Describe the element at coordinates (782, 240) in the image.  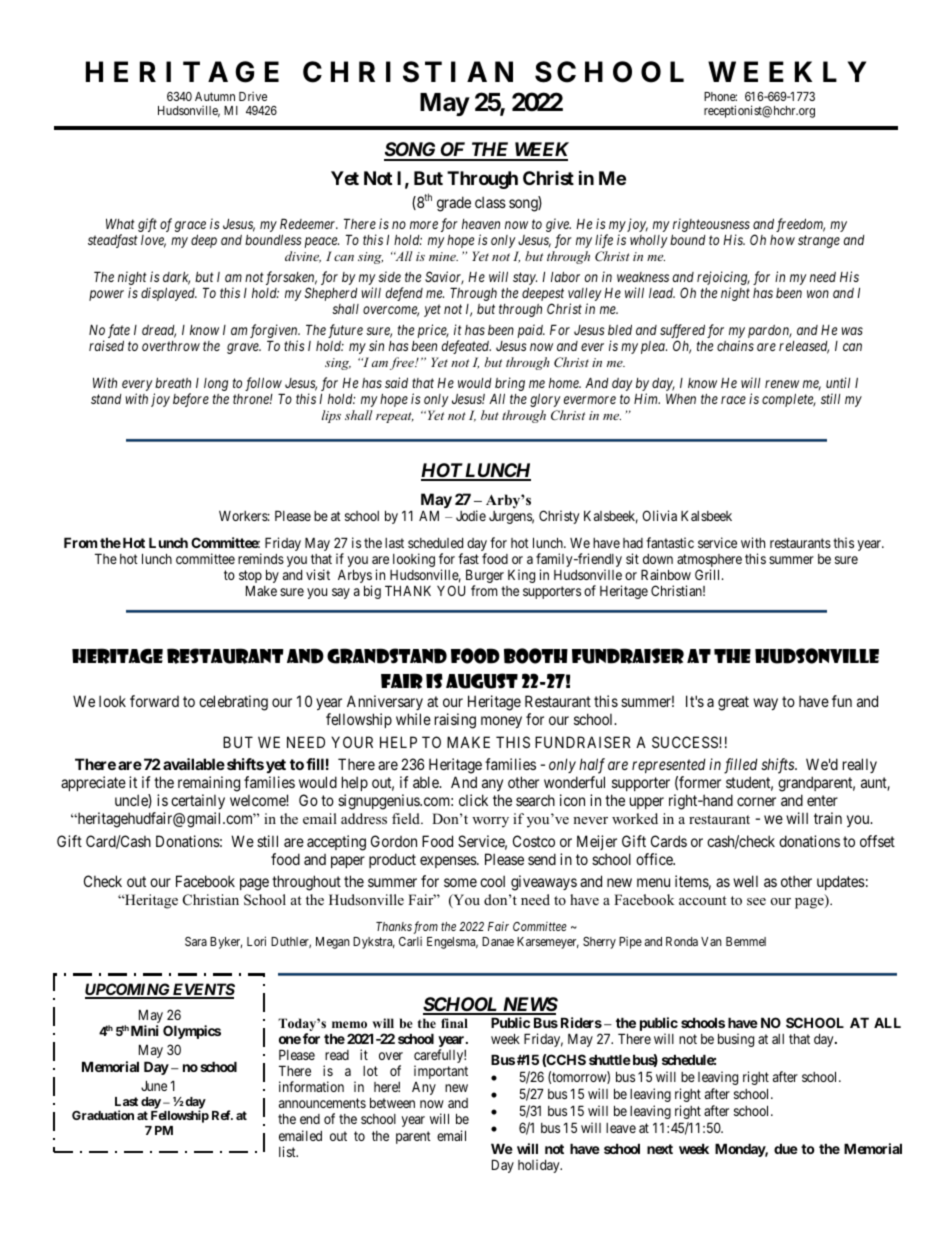
I see `how` at that location.
